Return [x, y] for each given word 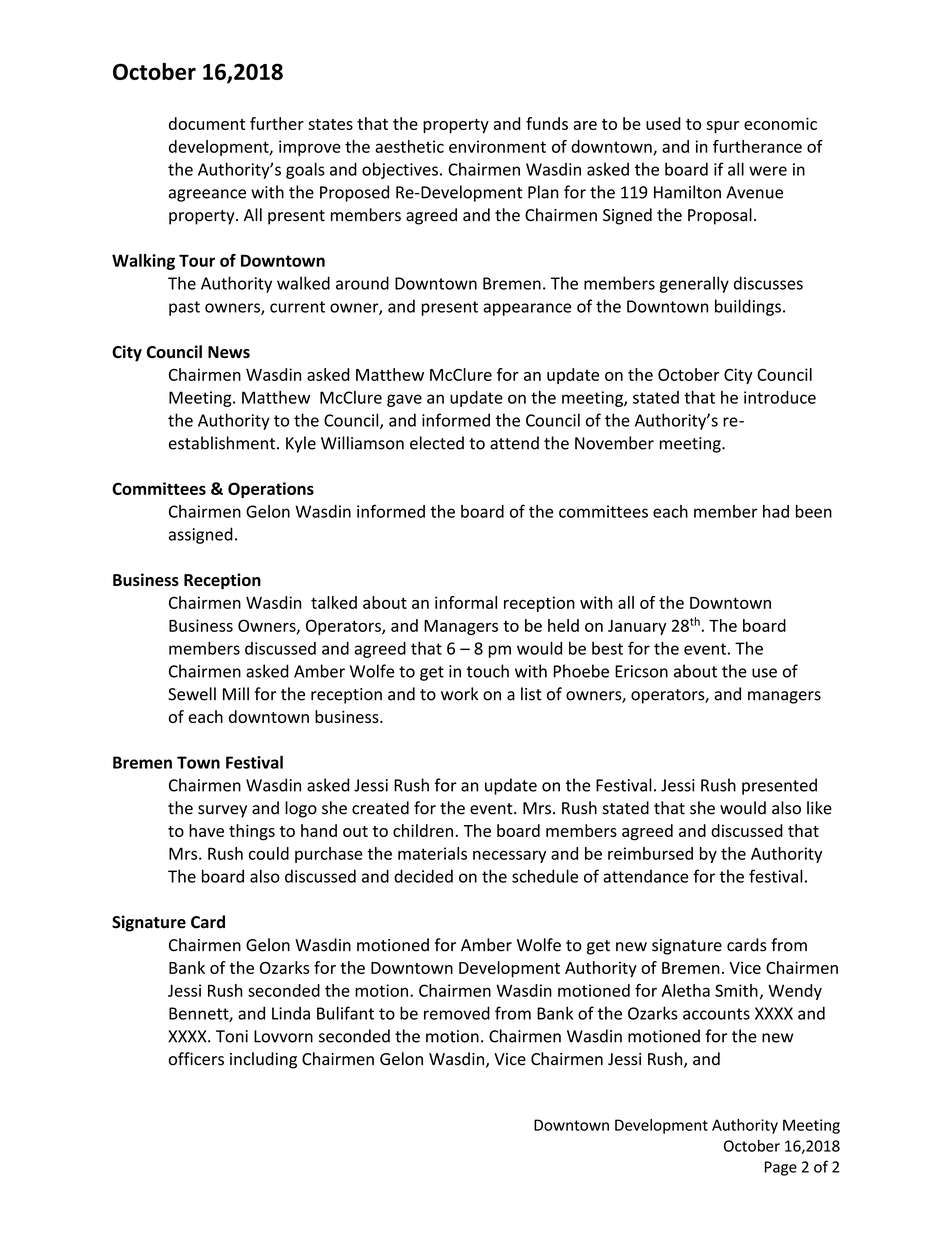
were [768, 171]
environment [497, 146]
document [207, 123]
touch [488, 671]
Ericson [641, 671]
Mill [236, 693]
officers [196, 1059]
